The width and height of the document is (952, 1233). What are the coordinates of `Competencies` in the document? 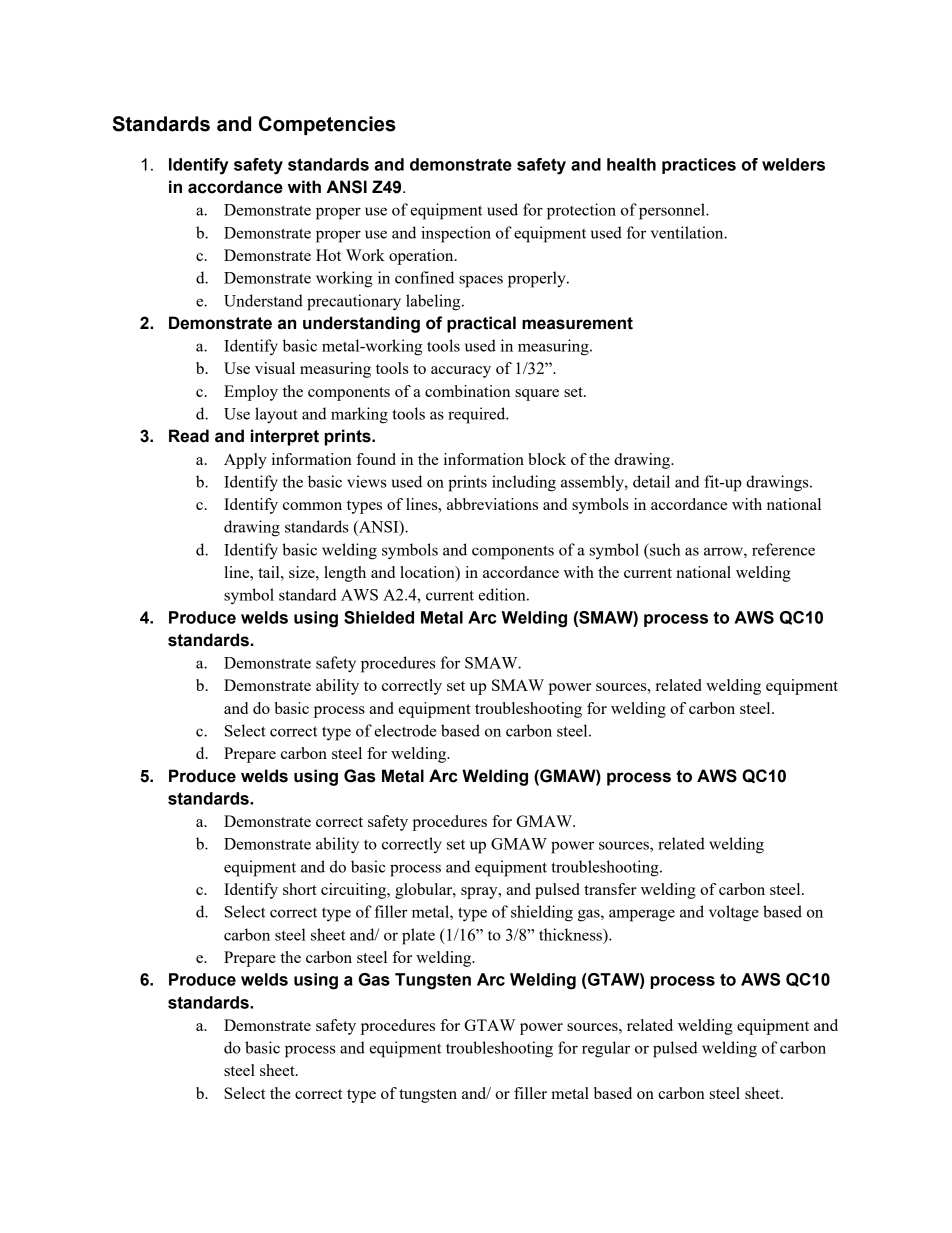 It's located at (327, 125).
